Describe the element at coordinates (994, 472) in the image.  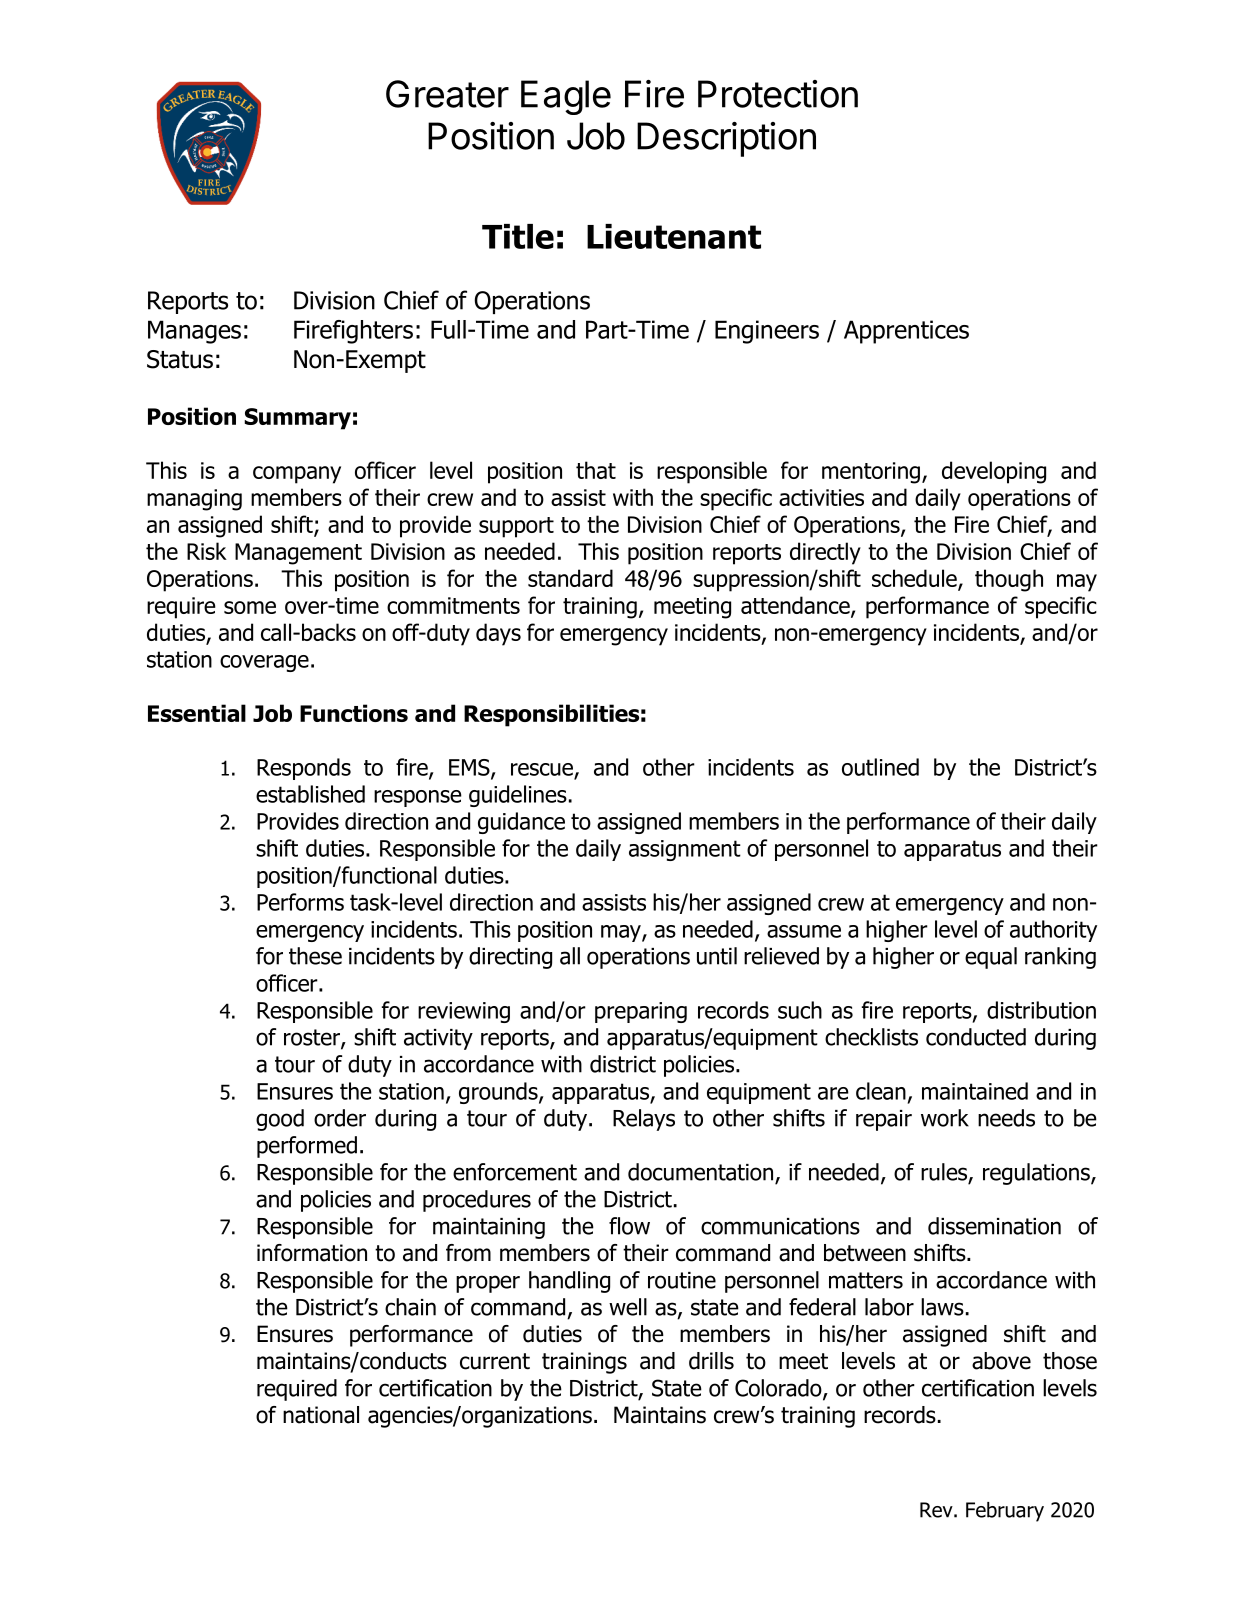
I see `developing` at that location.
